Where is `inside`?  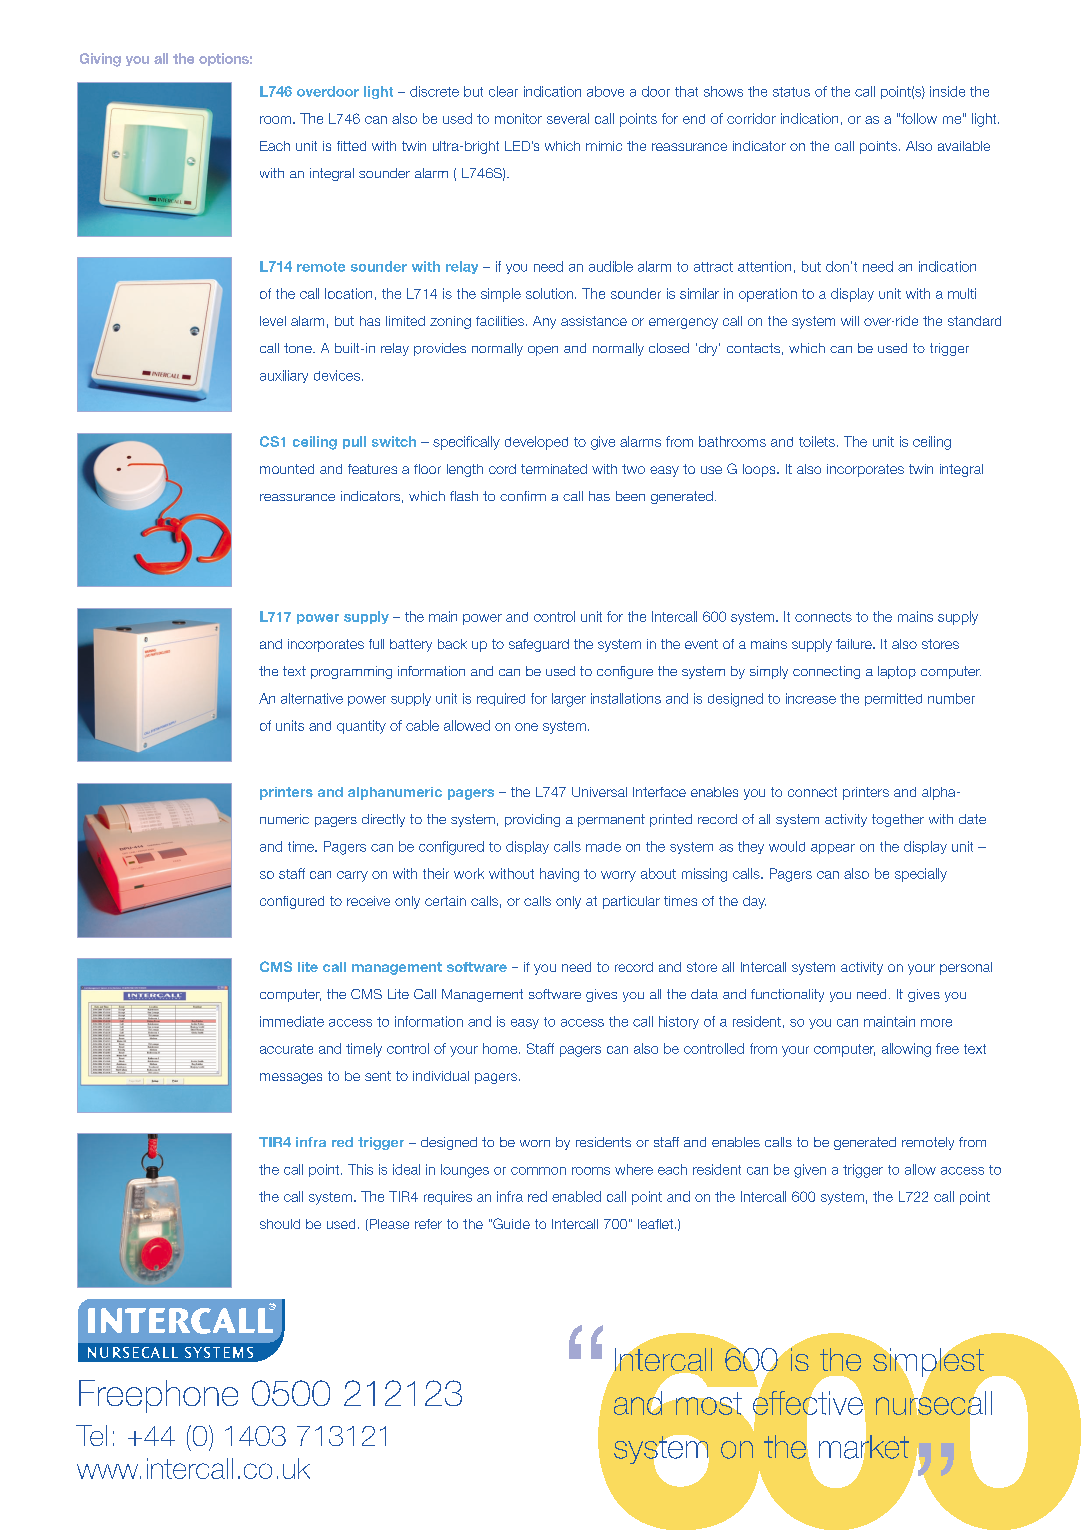
inside is located at coordinates (947, 91).
